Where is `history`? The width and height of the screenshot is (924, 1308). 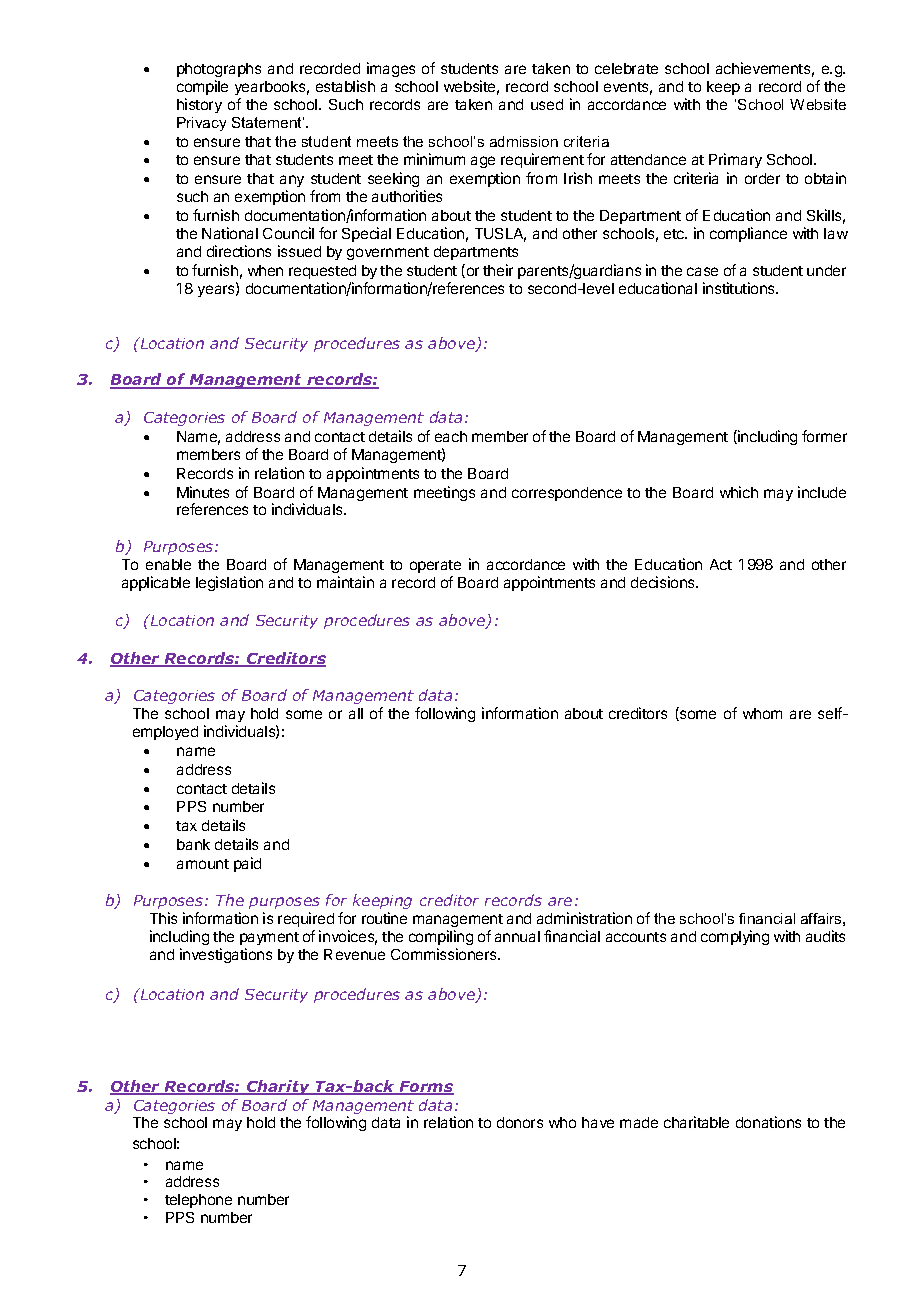 history is located at coordinates (199, 105).
